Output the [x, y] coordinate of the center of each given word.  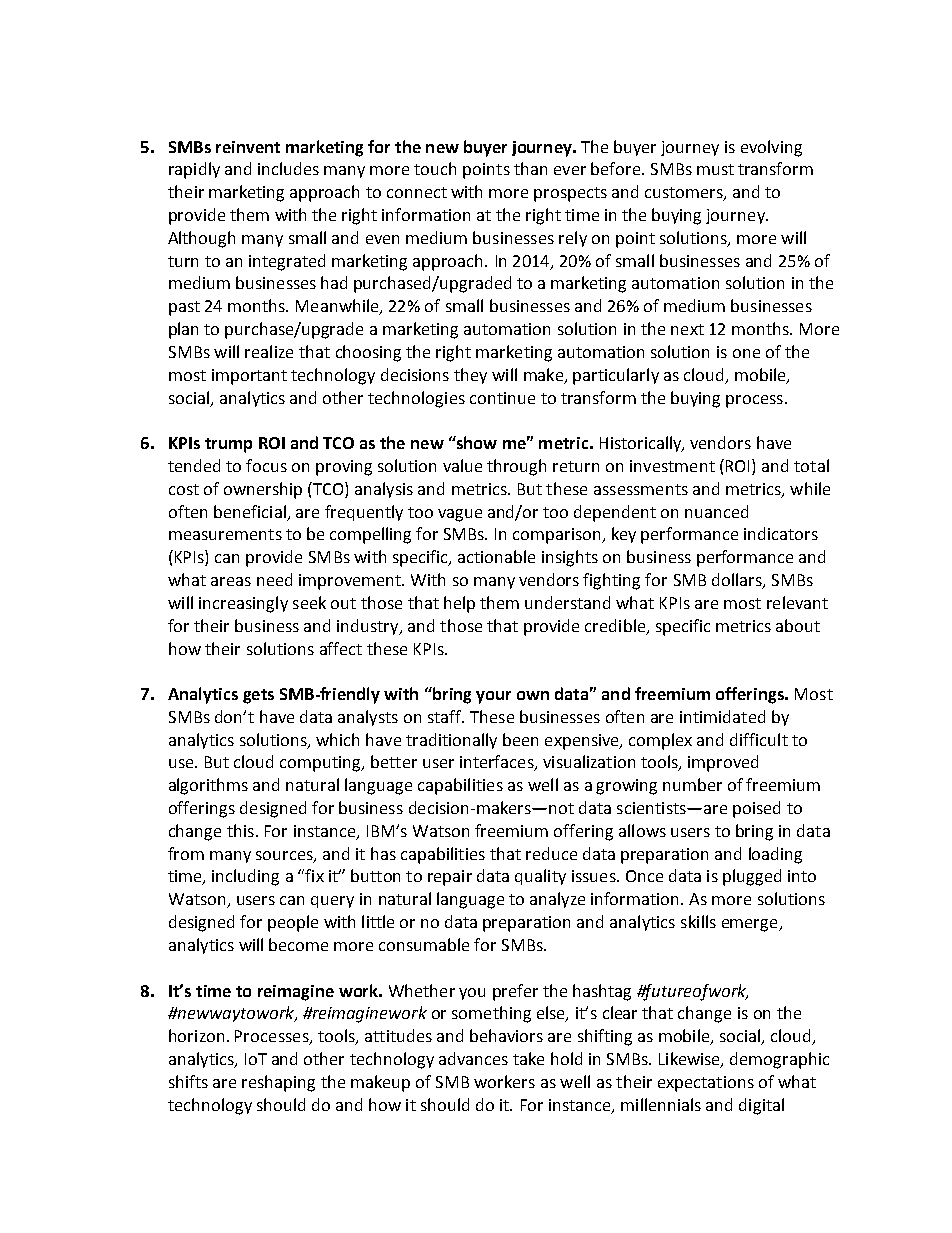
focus [266, 465]
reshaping [278, 1083]
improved [723, 763]
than [530, 168]
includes [288, 168]
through [516, 467]
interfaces [498, 763]
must [715, 169]
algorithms [208, 786]
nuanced [716, 511]
